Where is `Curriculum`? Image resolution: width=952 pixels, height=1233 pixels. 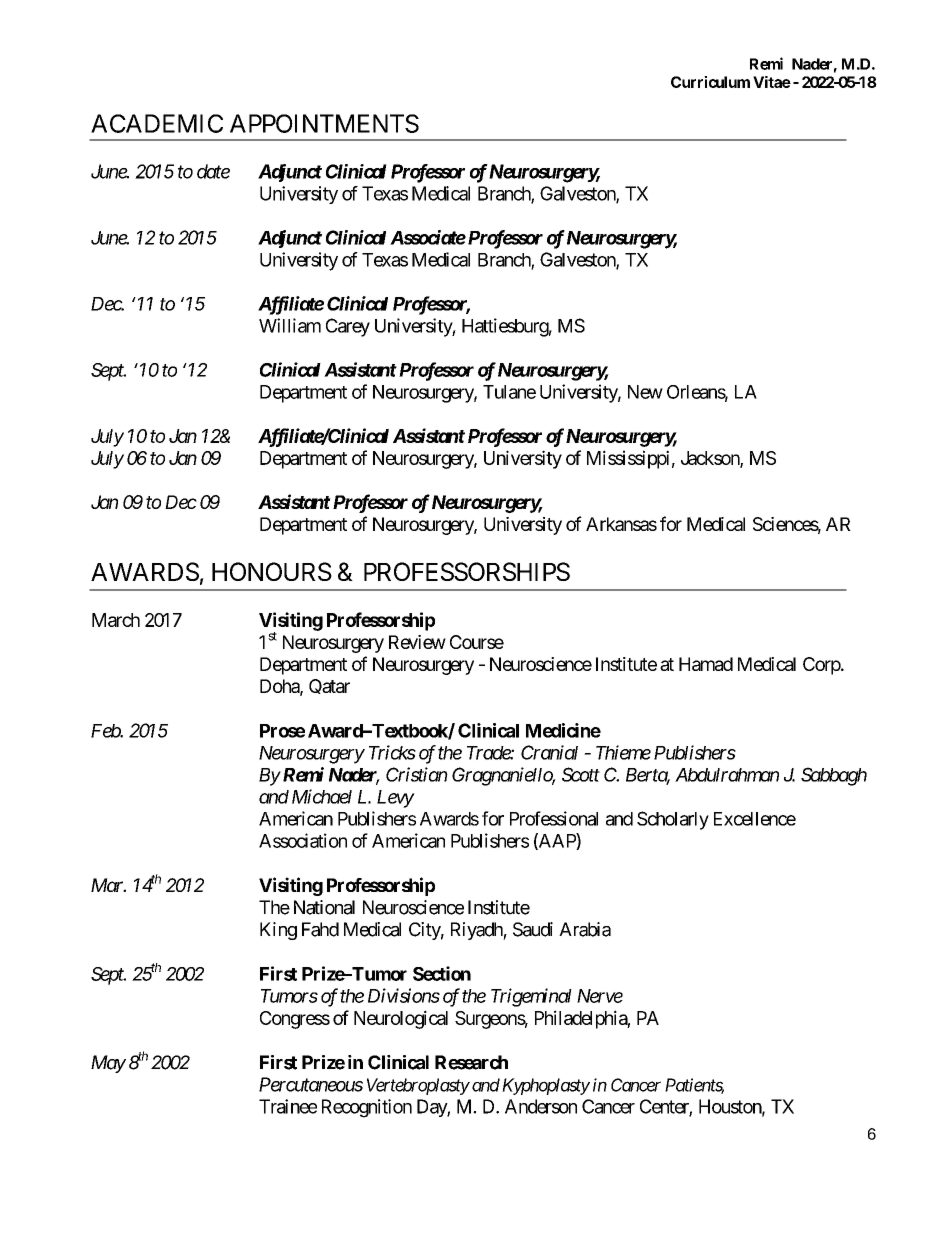 Curriculum is located at coordinates (710, 82).
